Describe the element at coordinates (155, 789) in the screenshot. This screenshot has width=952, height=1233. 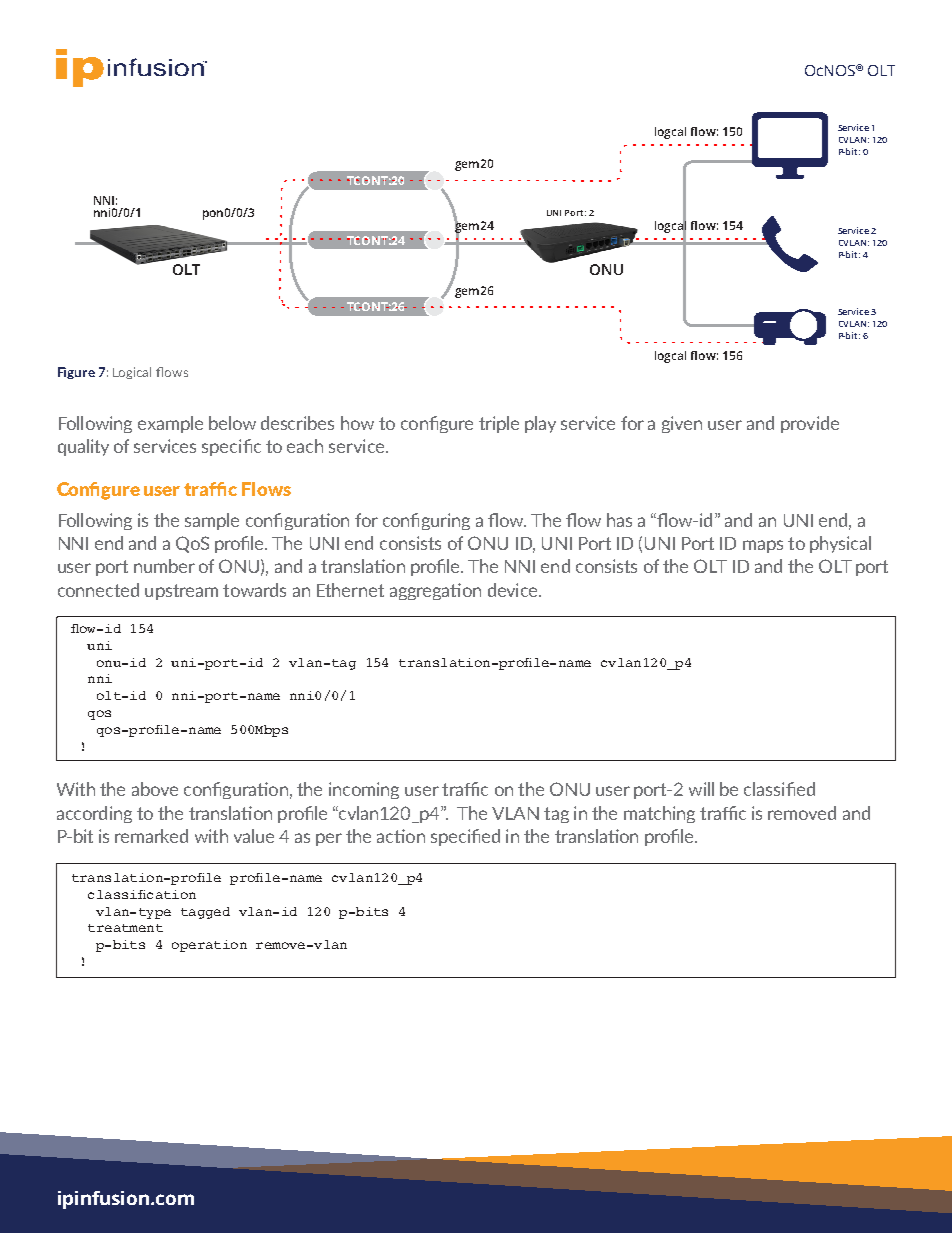
I see `above` at that location.
